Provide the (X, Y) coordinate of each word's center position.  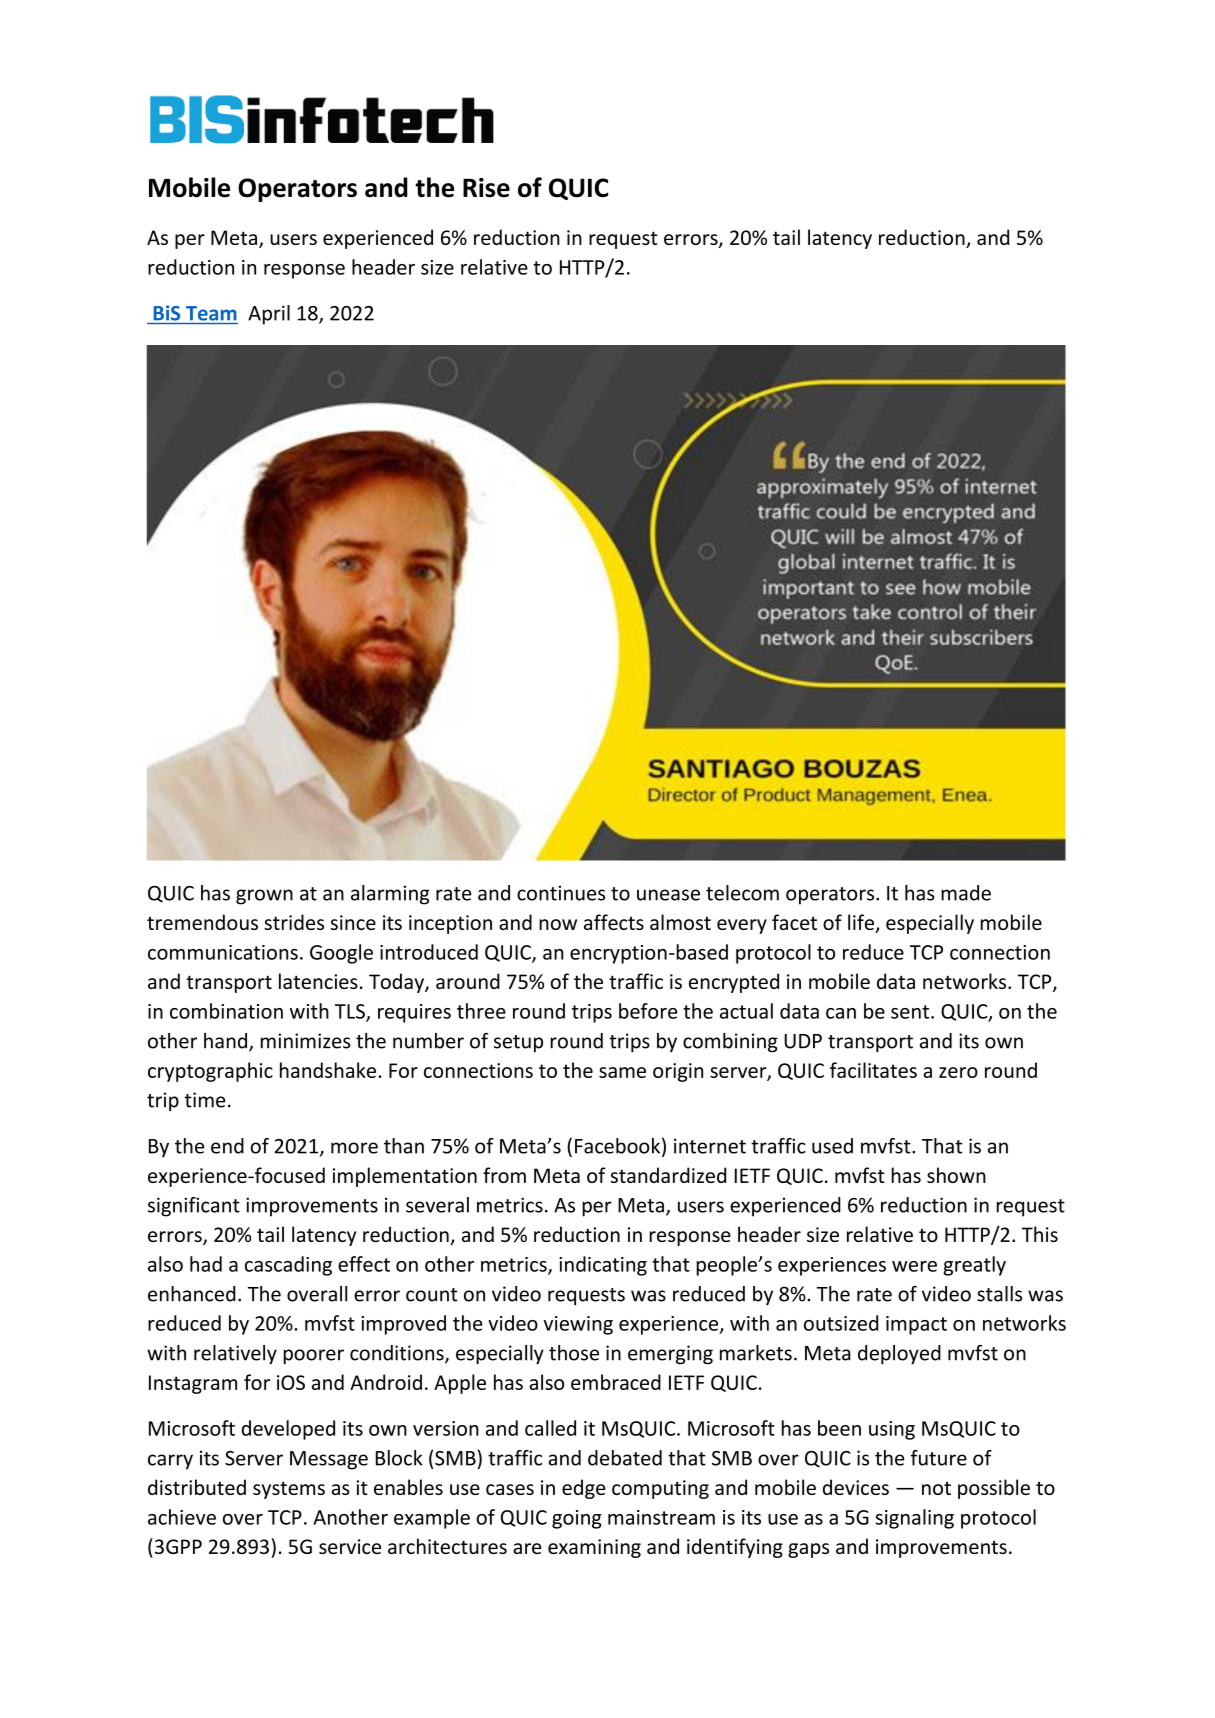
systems (289, 1490)
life (862, 923)
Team (211, 313)
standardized (668, 1175)
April (269, 315)
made (966, 893)
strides (294, 922)
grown (264, 897)
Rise (486, 188)
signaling (914, 1519)
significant (194, 1207)
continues (561, 893)
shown (956, 1175)
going (577, 1519)
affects (614, 922)
